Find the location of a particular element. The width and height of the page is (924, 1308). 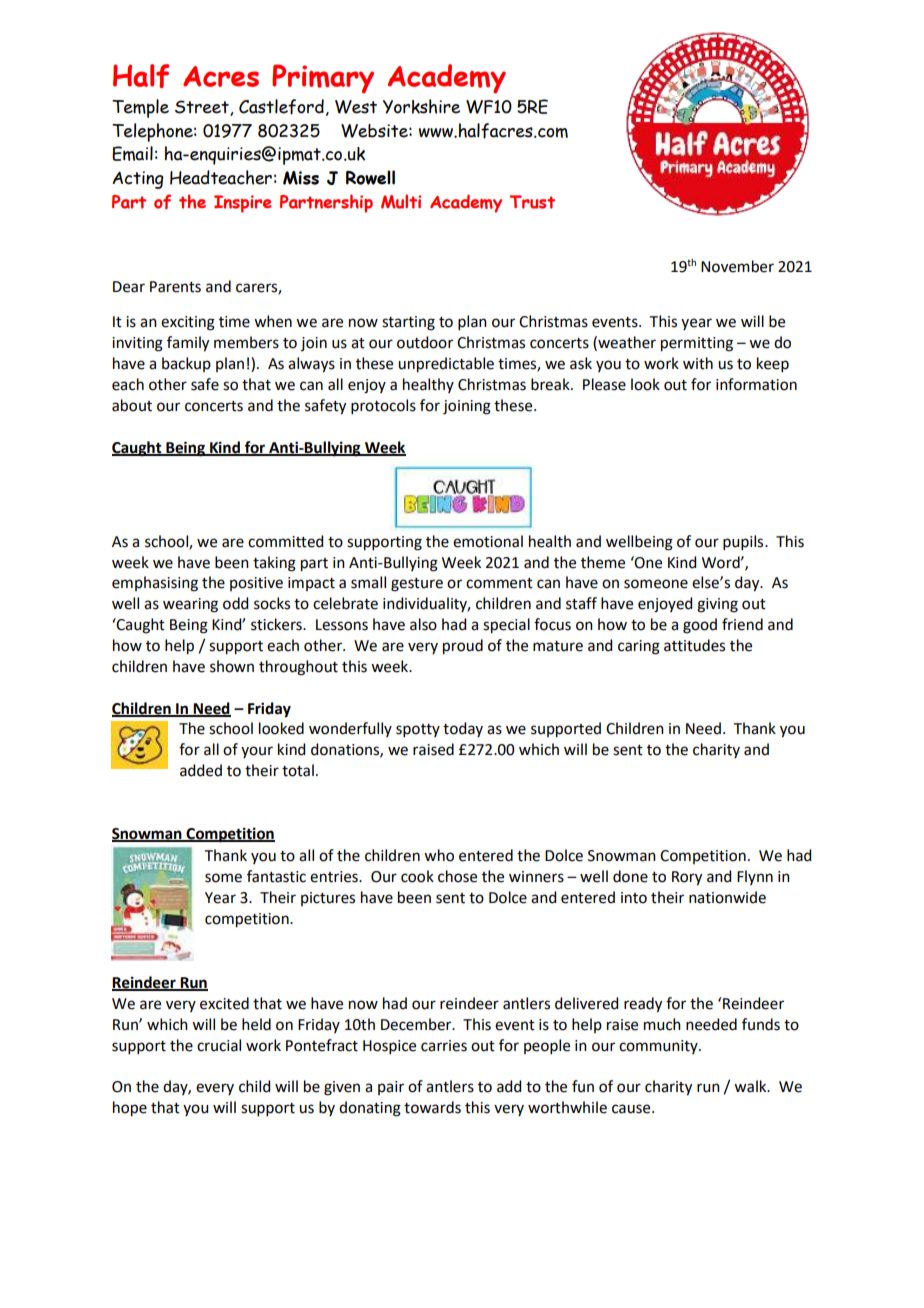

crucial is located at coordinates (219, 1045).
